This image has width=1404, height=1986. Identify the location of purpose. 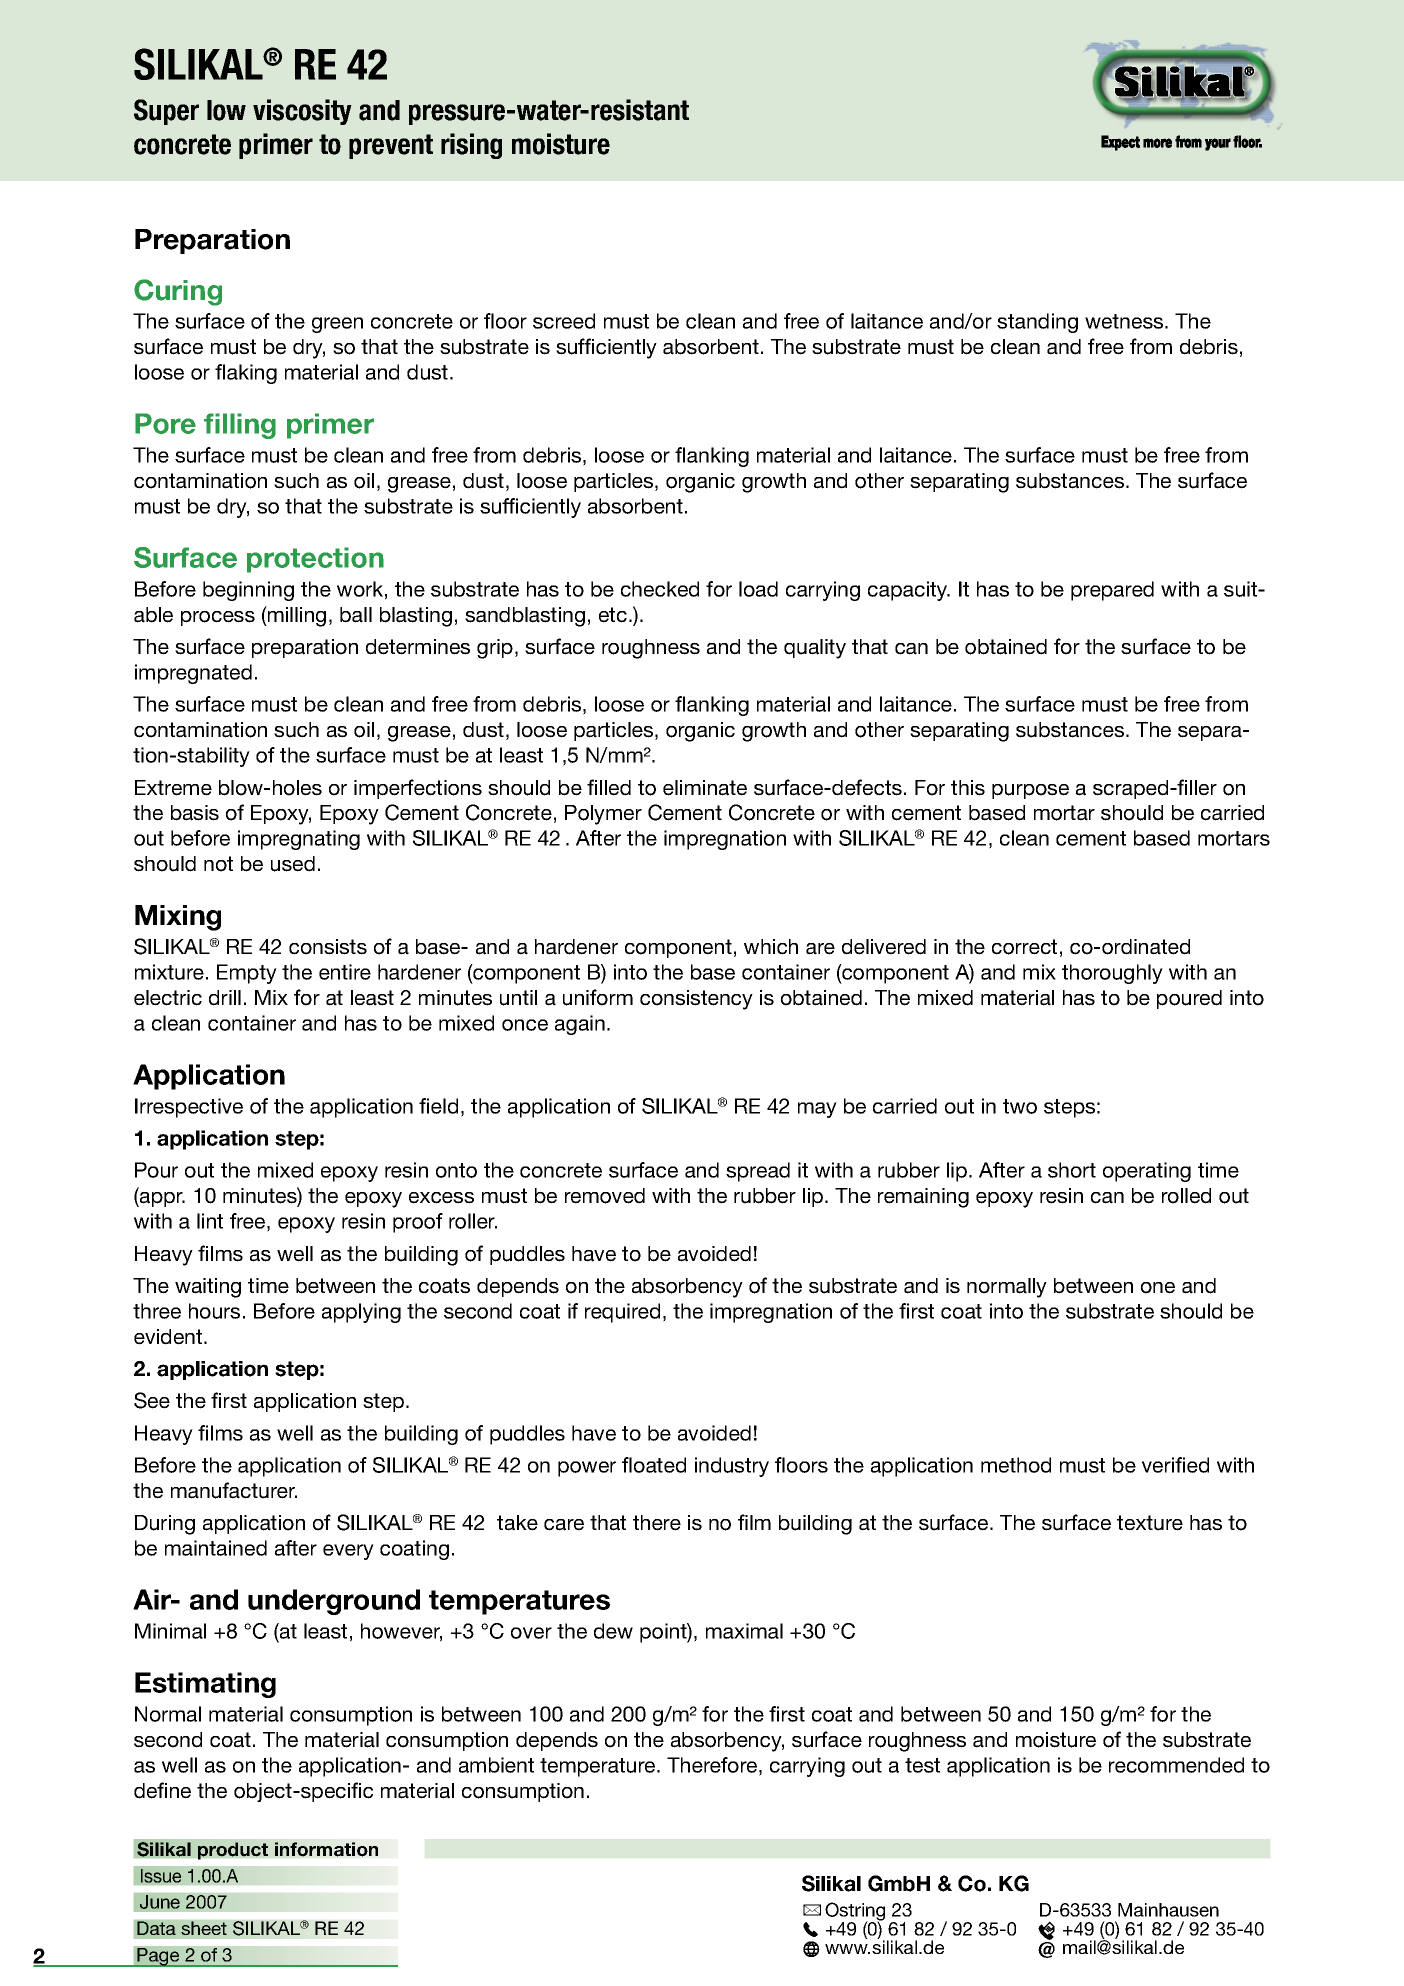
(1030, 791).
